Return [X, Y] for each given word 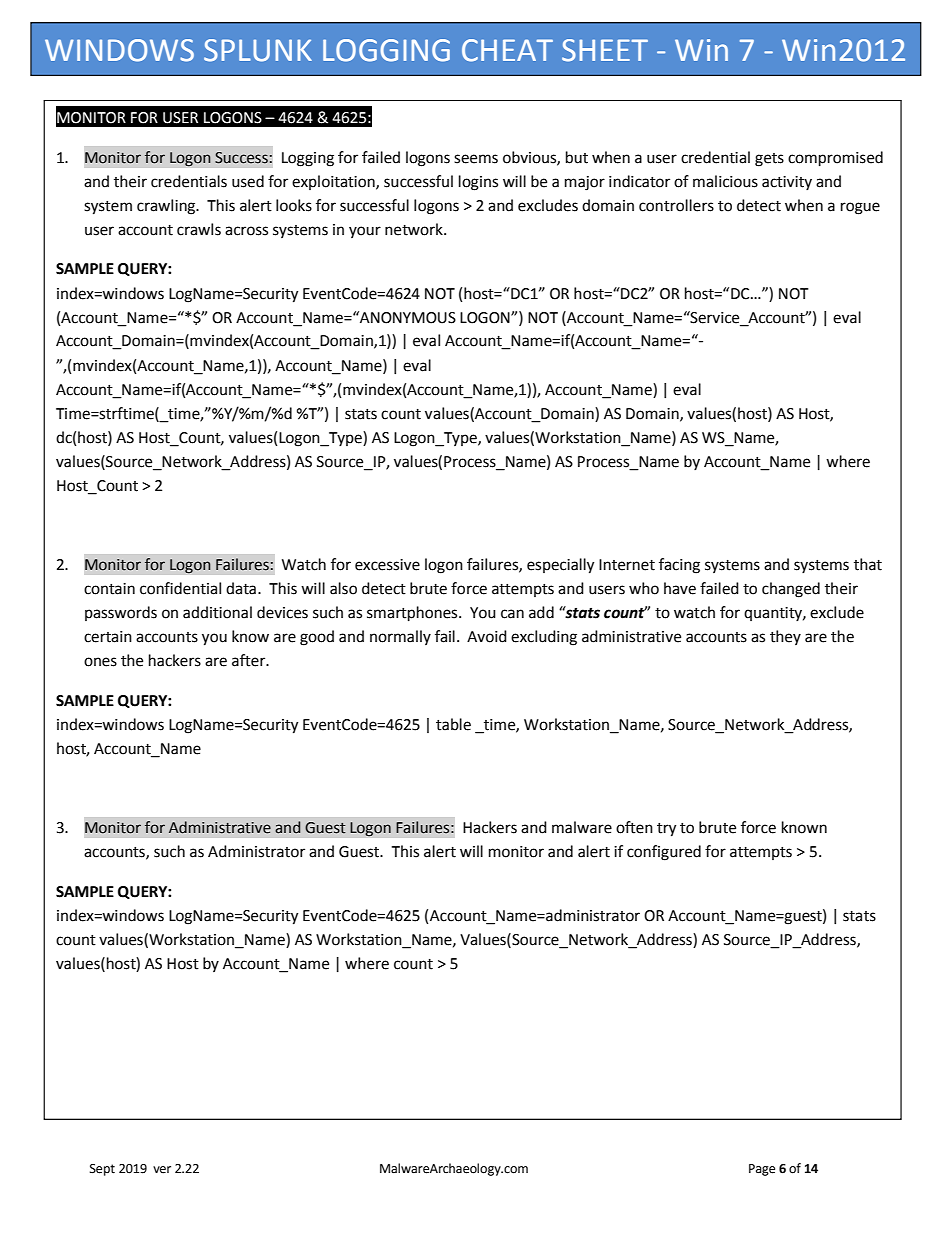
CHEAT [507, 50]
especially [560, 566]
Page [762, 1170]
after [250, 660]
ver [162, 1170]
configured [664, 853]
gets [769, 160]
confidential [180, 588]
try [666, 830]
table [453, 724]
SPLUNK [258, 50]
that [868, 564]
